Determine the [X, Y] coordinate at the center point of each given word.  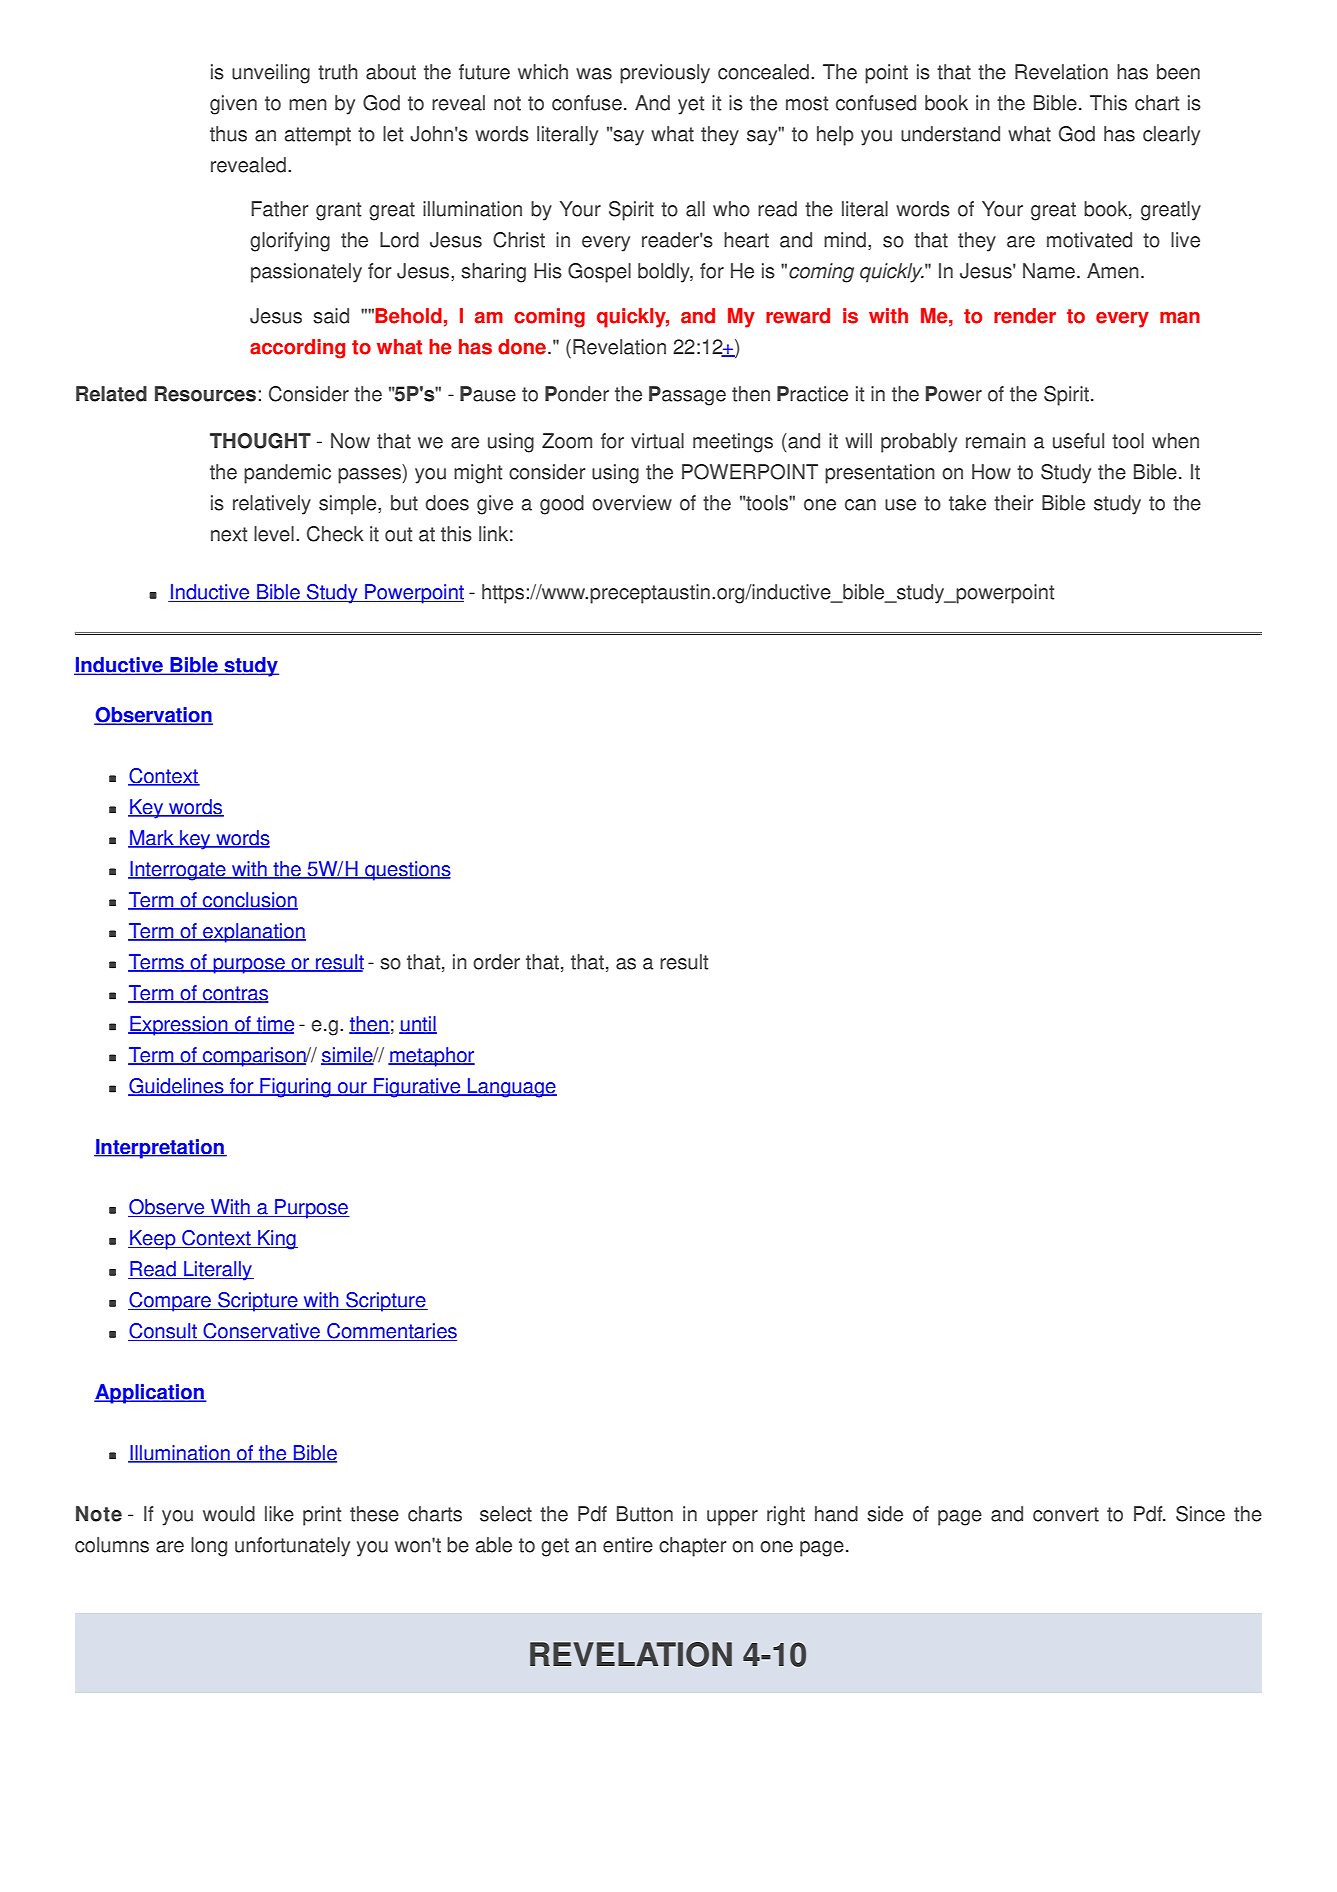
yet [691, 105]
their [1013, 503]
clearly [1171, 136]
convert [1066, 1514]
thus [228, 134]
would [229, 1514]
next [229, 534]
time [274, 1025]
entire [628, 1545]
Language [511, 1088]
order [496, 962]
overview [632, 503]
